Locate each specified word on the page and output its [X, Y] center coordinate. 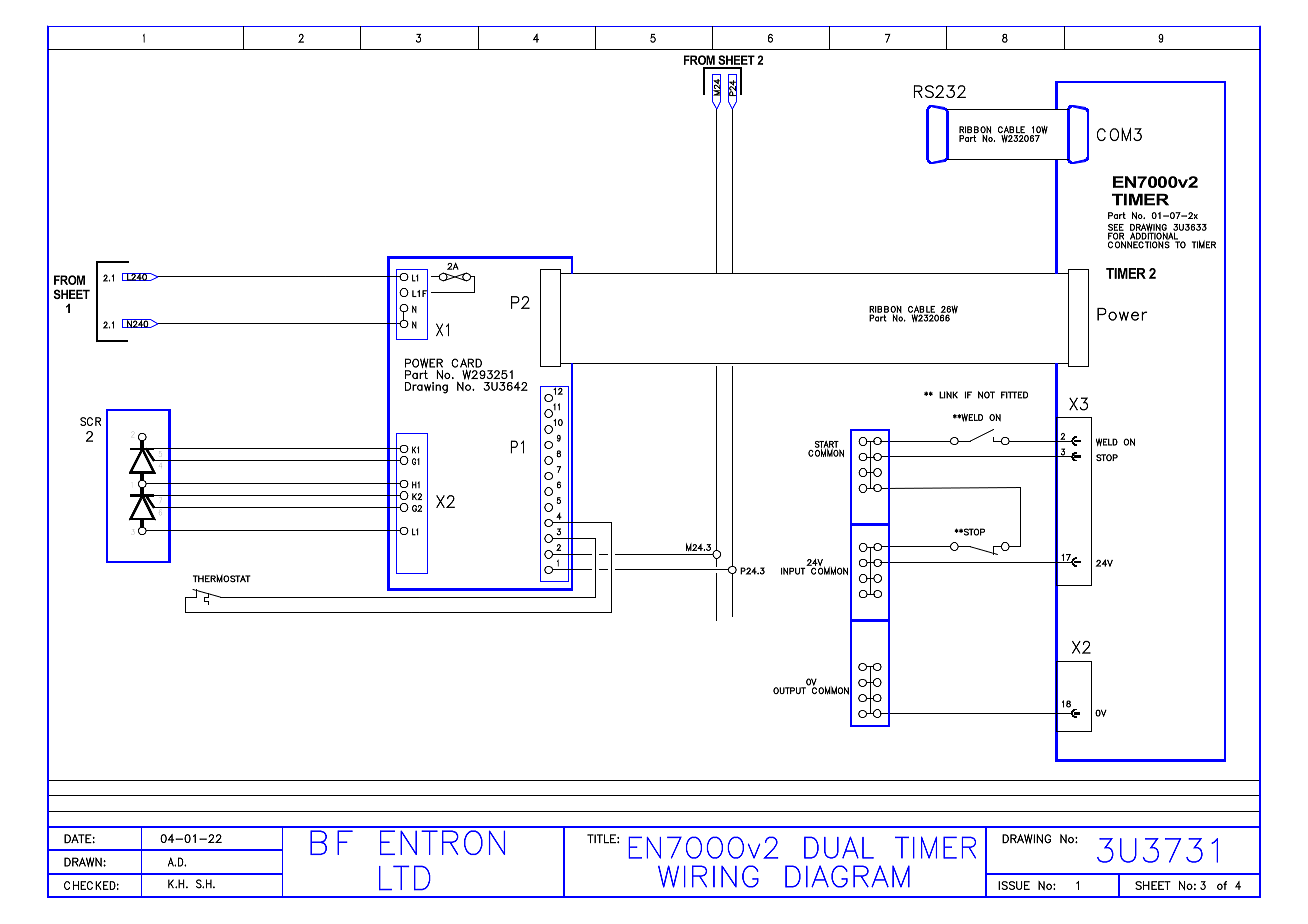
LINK [948, 395]
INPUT [793, 571]
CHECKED [90, 885]
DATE [78, 839]
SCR [90, 421]
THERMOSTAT [222, 578]
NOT [986, 395]
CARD [466, 363]
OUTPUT [789, 690]
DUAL [839, 847]
